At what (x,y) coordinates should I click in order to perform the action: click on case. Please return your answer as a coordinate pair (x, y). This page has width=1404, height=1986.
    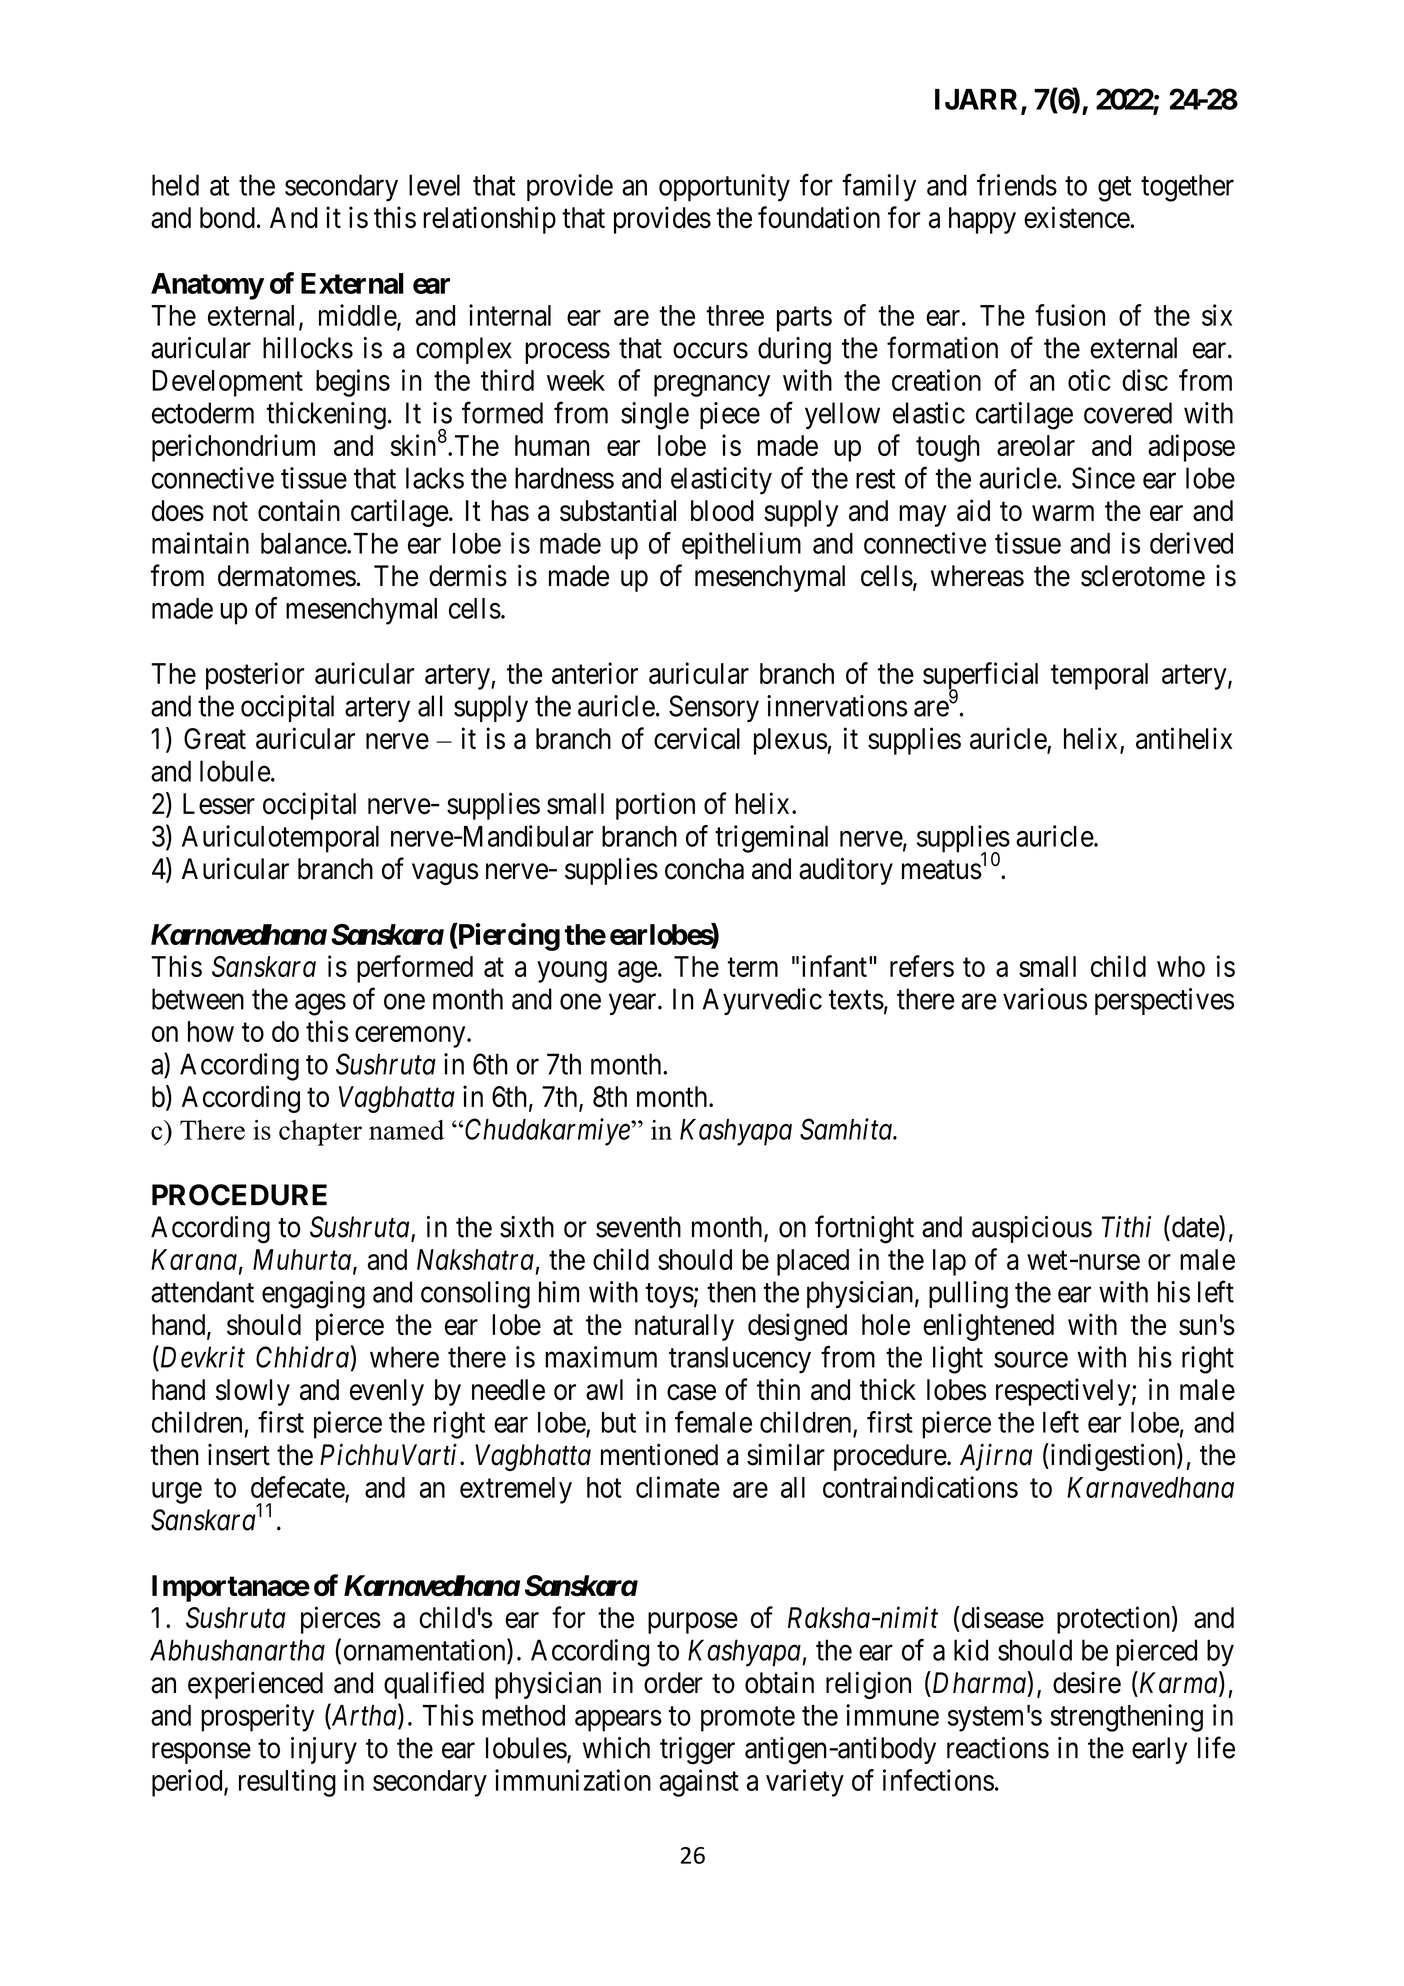
    Looking at the image, I should click on (691, 1392).
